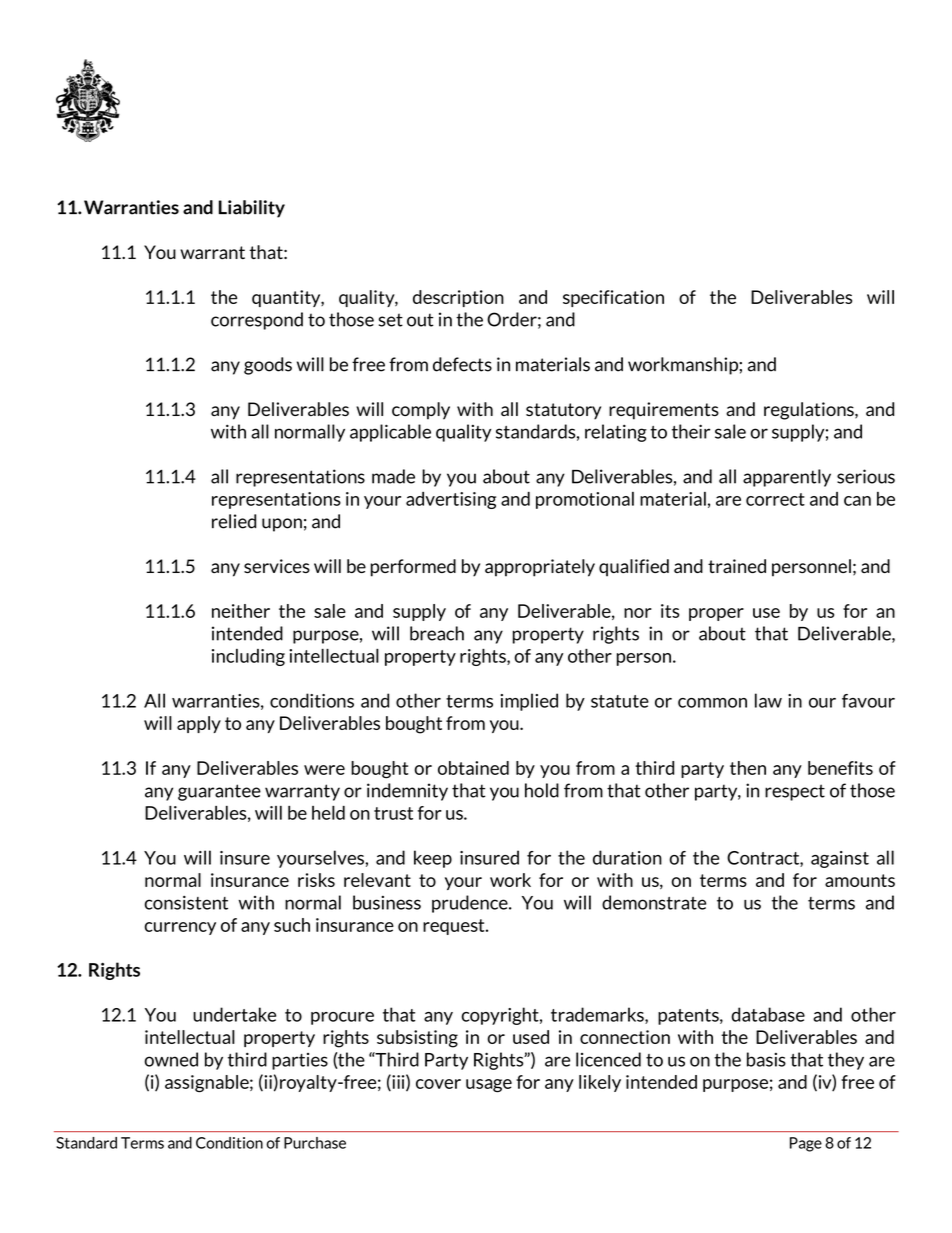 The width and height of the screenshot is (952, 1233). What do you see at coordinates (489, 1086) in the screenshot?
I see `usage` at bounding box center [489, 1086].
